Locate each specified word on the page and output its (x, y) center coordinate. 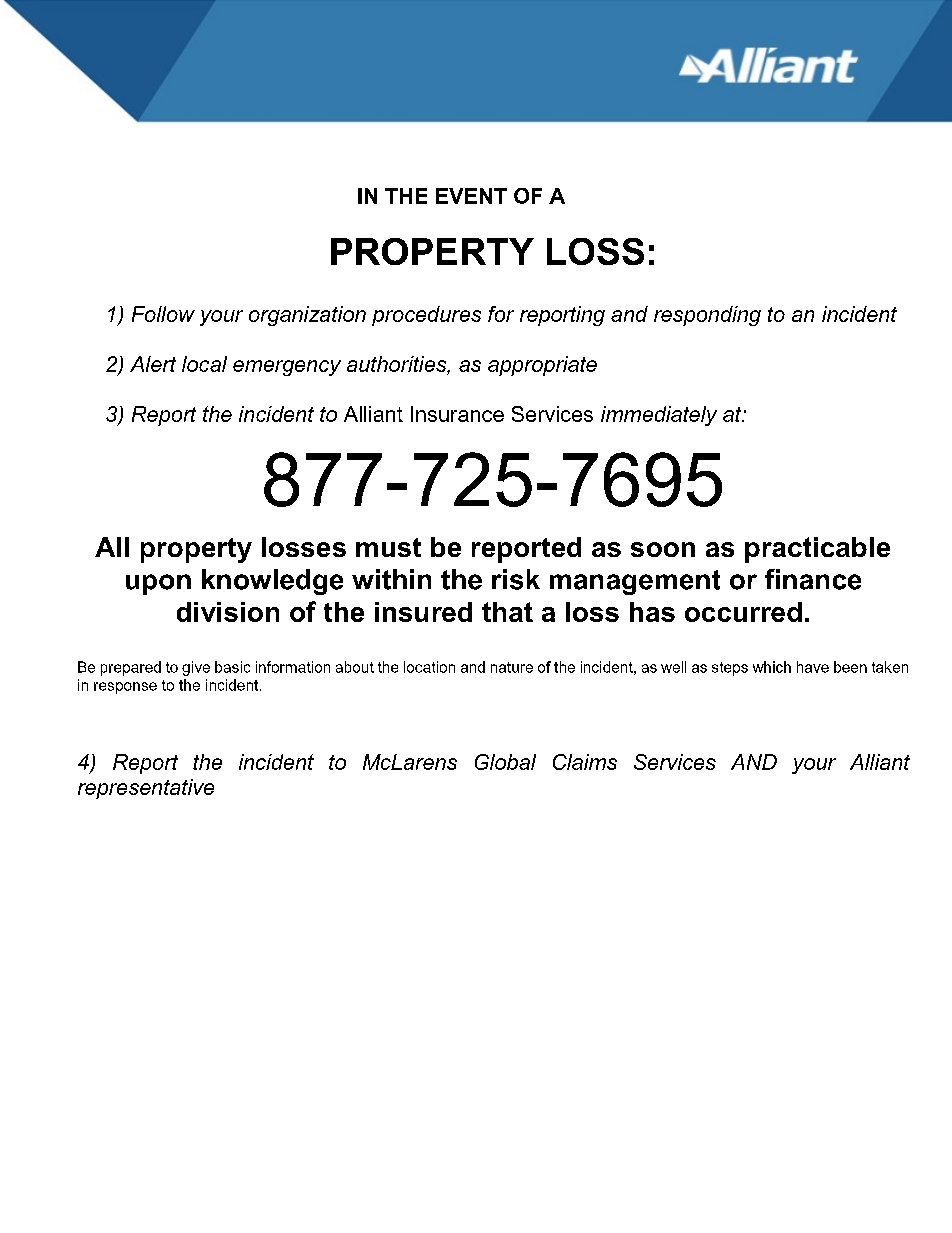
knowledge (272, 582)
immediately (659, 416)
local (204, 364)
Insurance (457, 414)
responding (707, 316)
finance (813, 579)
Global (505, 762)
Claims (585, 762)
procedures (426, 316)
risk (516, 579)
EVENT (471, 196)
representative (146, 789)
